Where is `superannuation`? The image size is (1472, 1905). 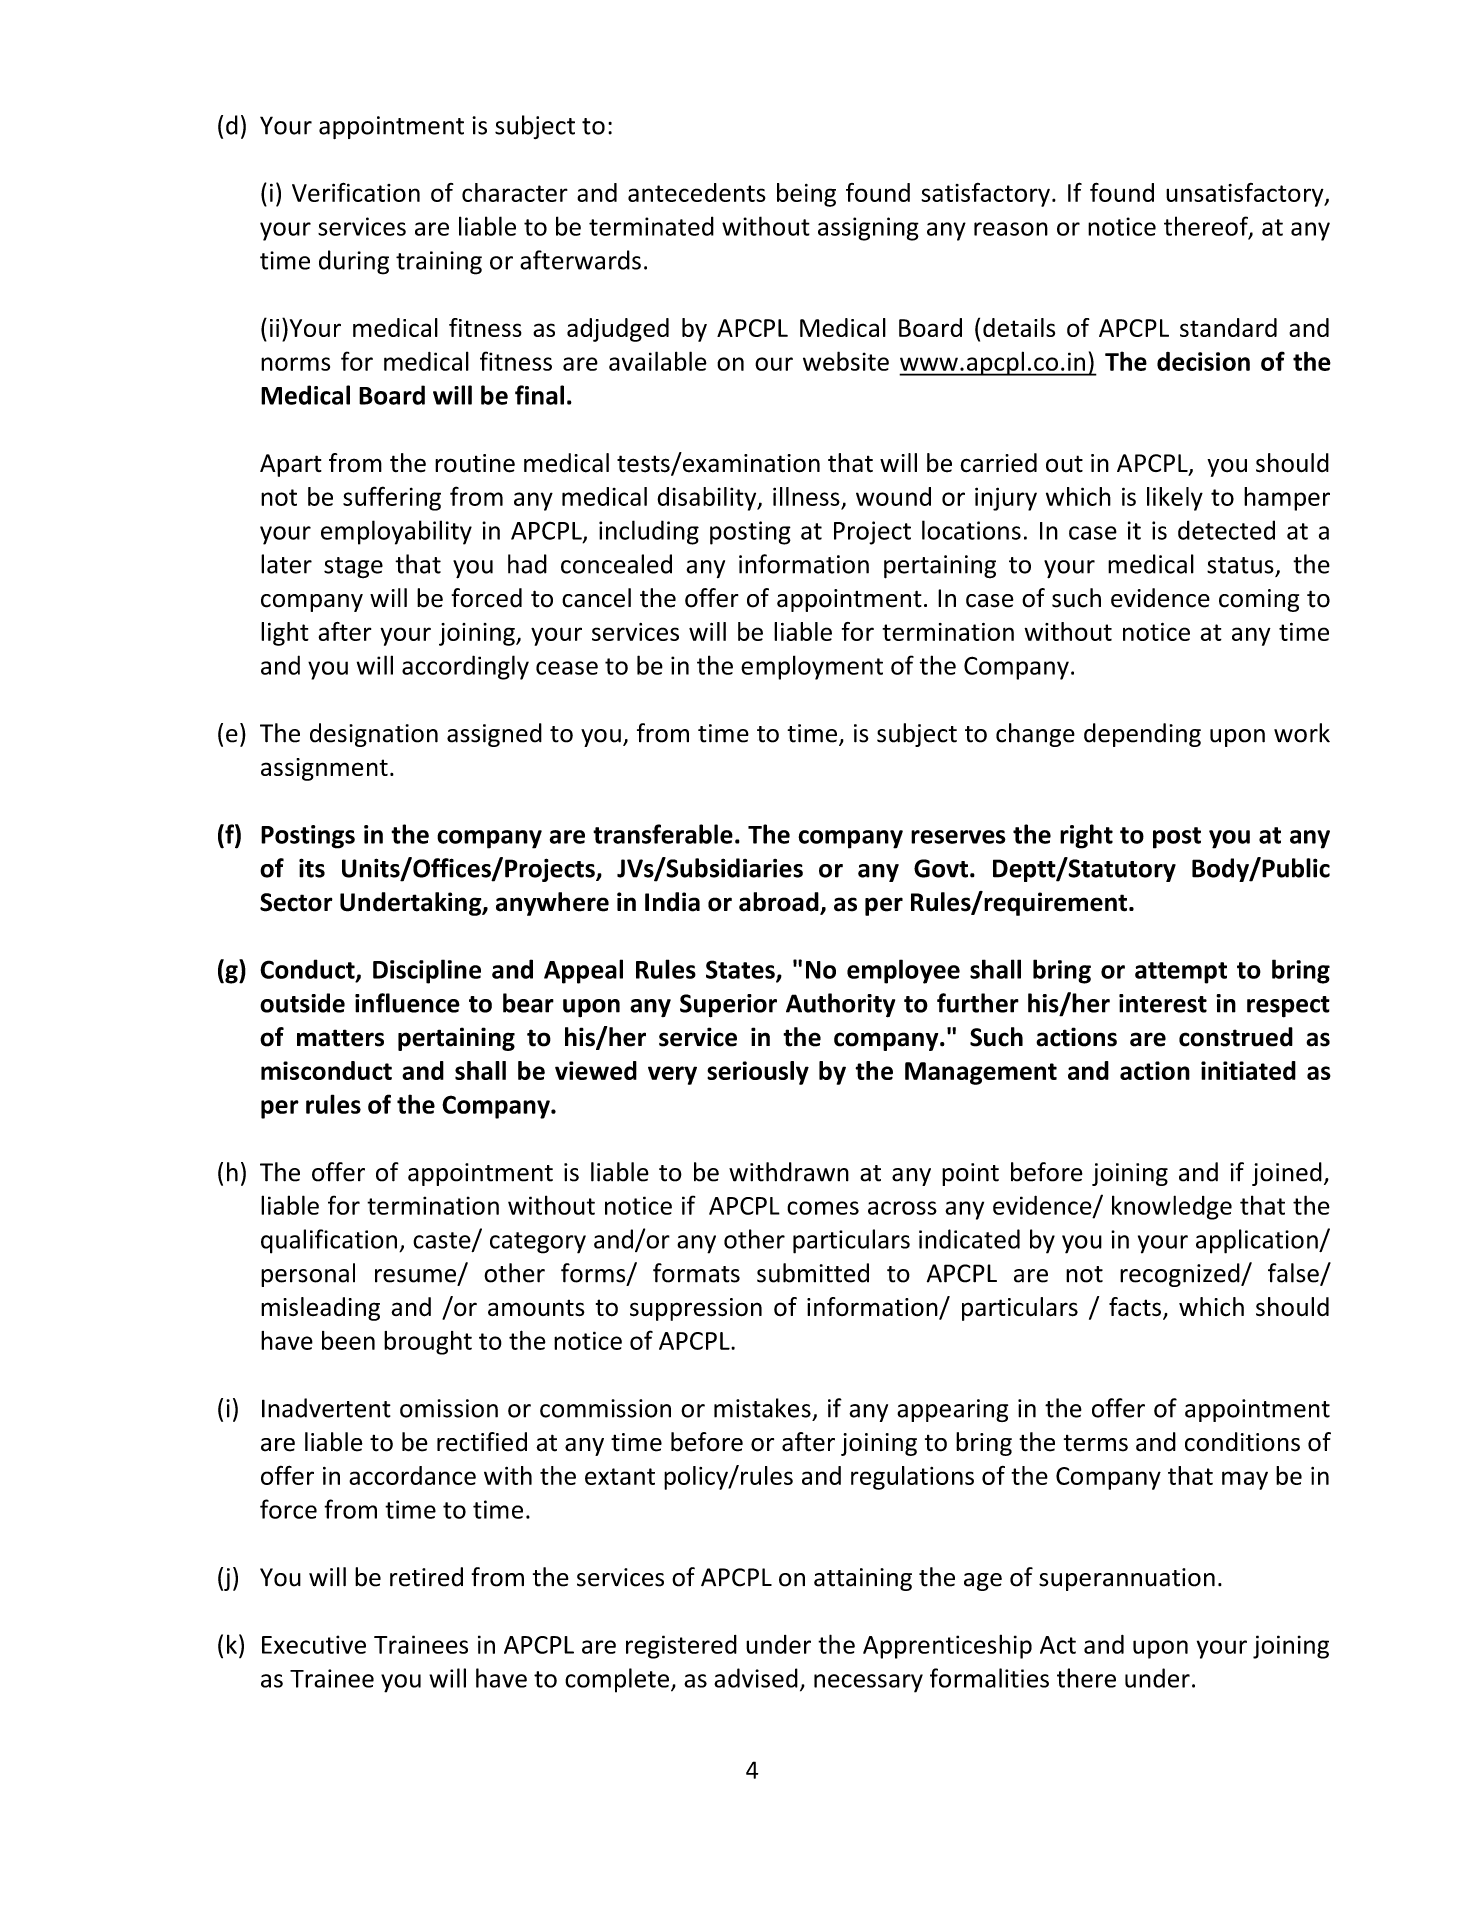 superannuation is located at coordinates (1127, 1579).
